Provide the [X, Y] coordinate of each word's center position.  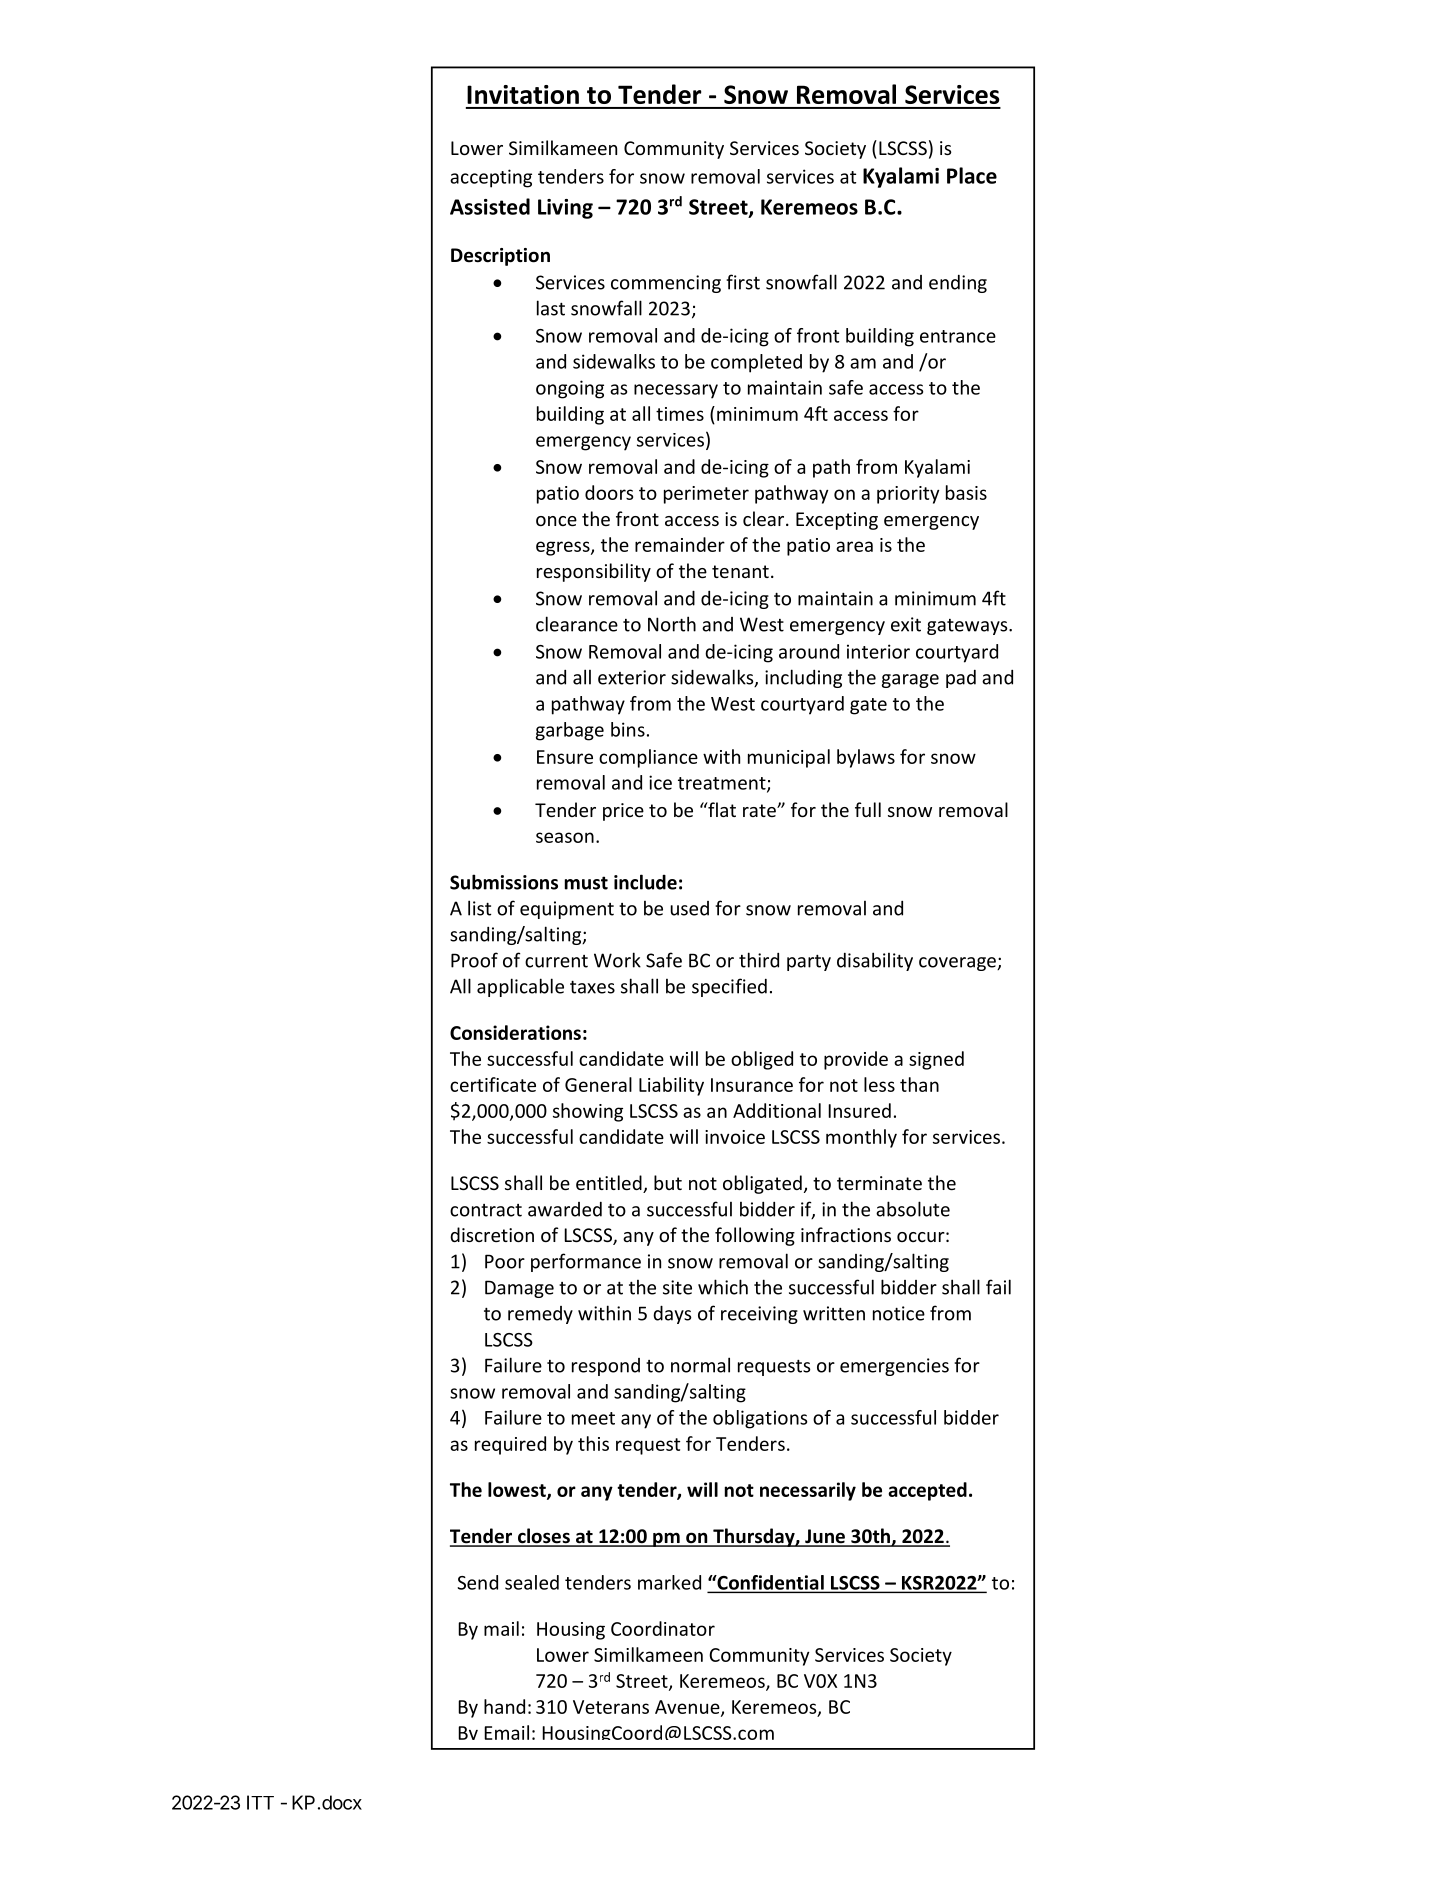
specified [729, 987]
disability [875, 961]
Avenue [688, 1708]
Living [565, 209]
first [743, 282]
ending [958, 284]
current [556, 961]
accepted [927, 1491]
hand [504, 1706]
